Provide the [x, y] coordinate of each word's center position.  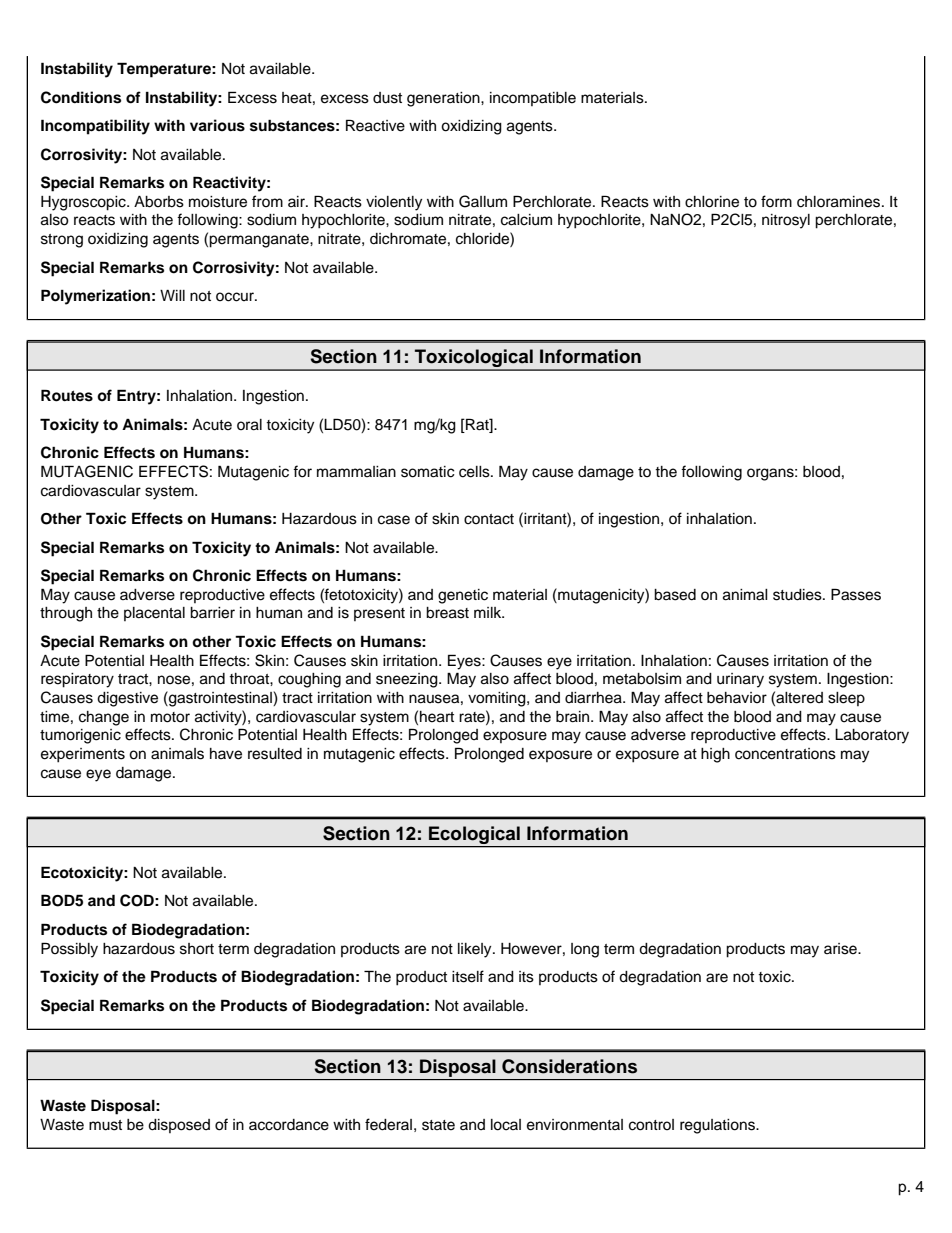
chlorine [712, 202]
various [217, 125]
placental [154, 614]
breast [447, 613]
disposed [179, 1126]
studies [798, 595]
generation [444, 99]
